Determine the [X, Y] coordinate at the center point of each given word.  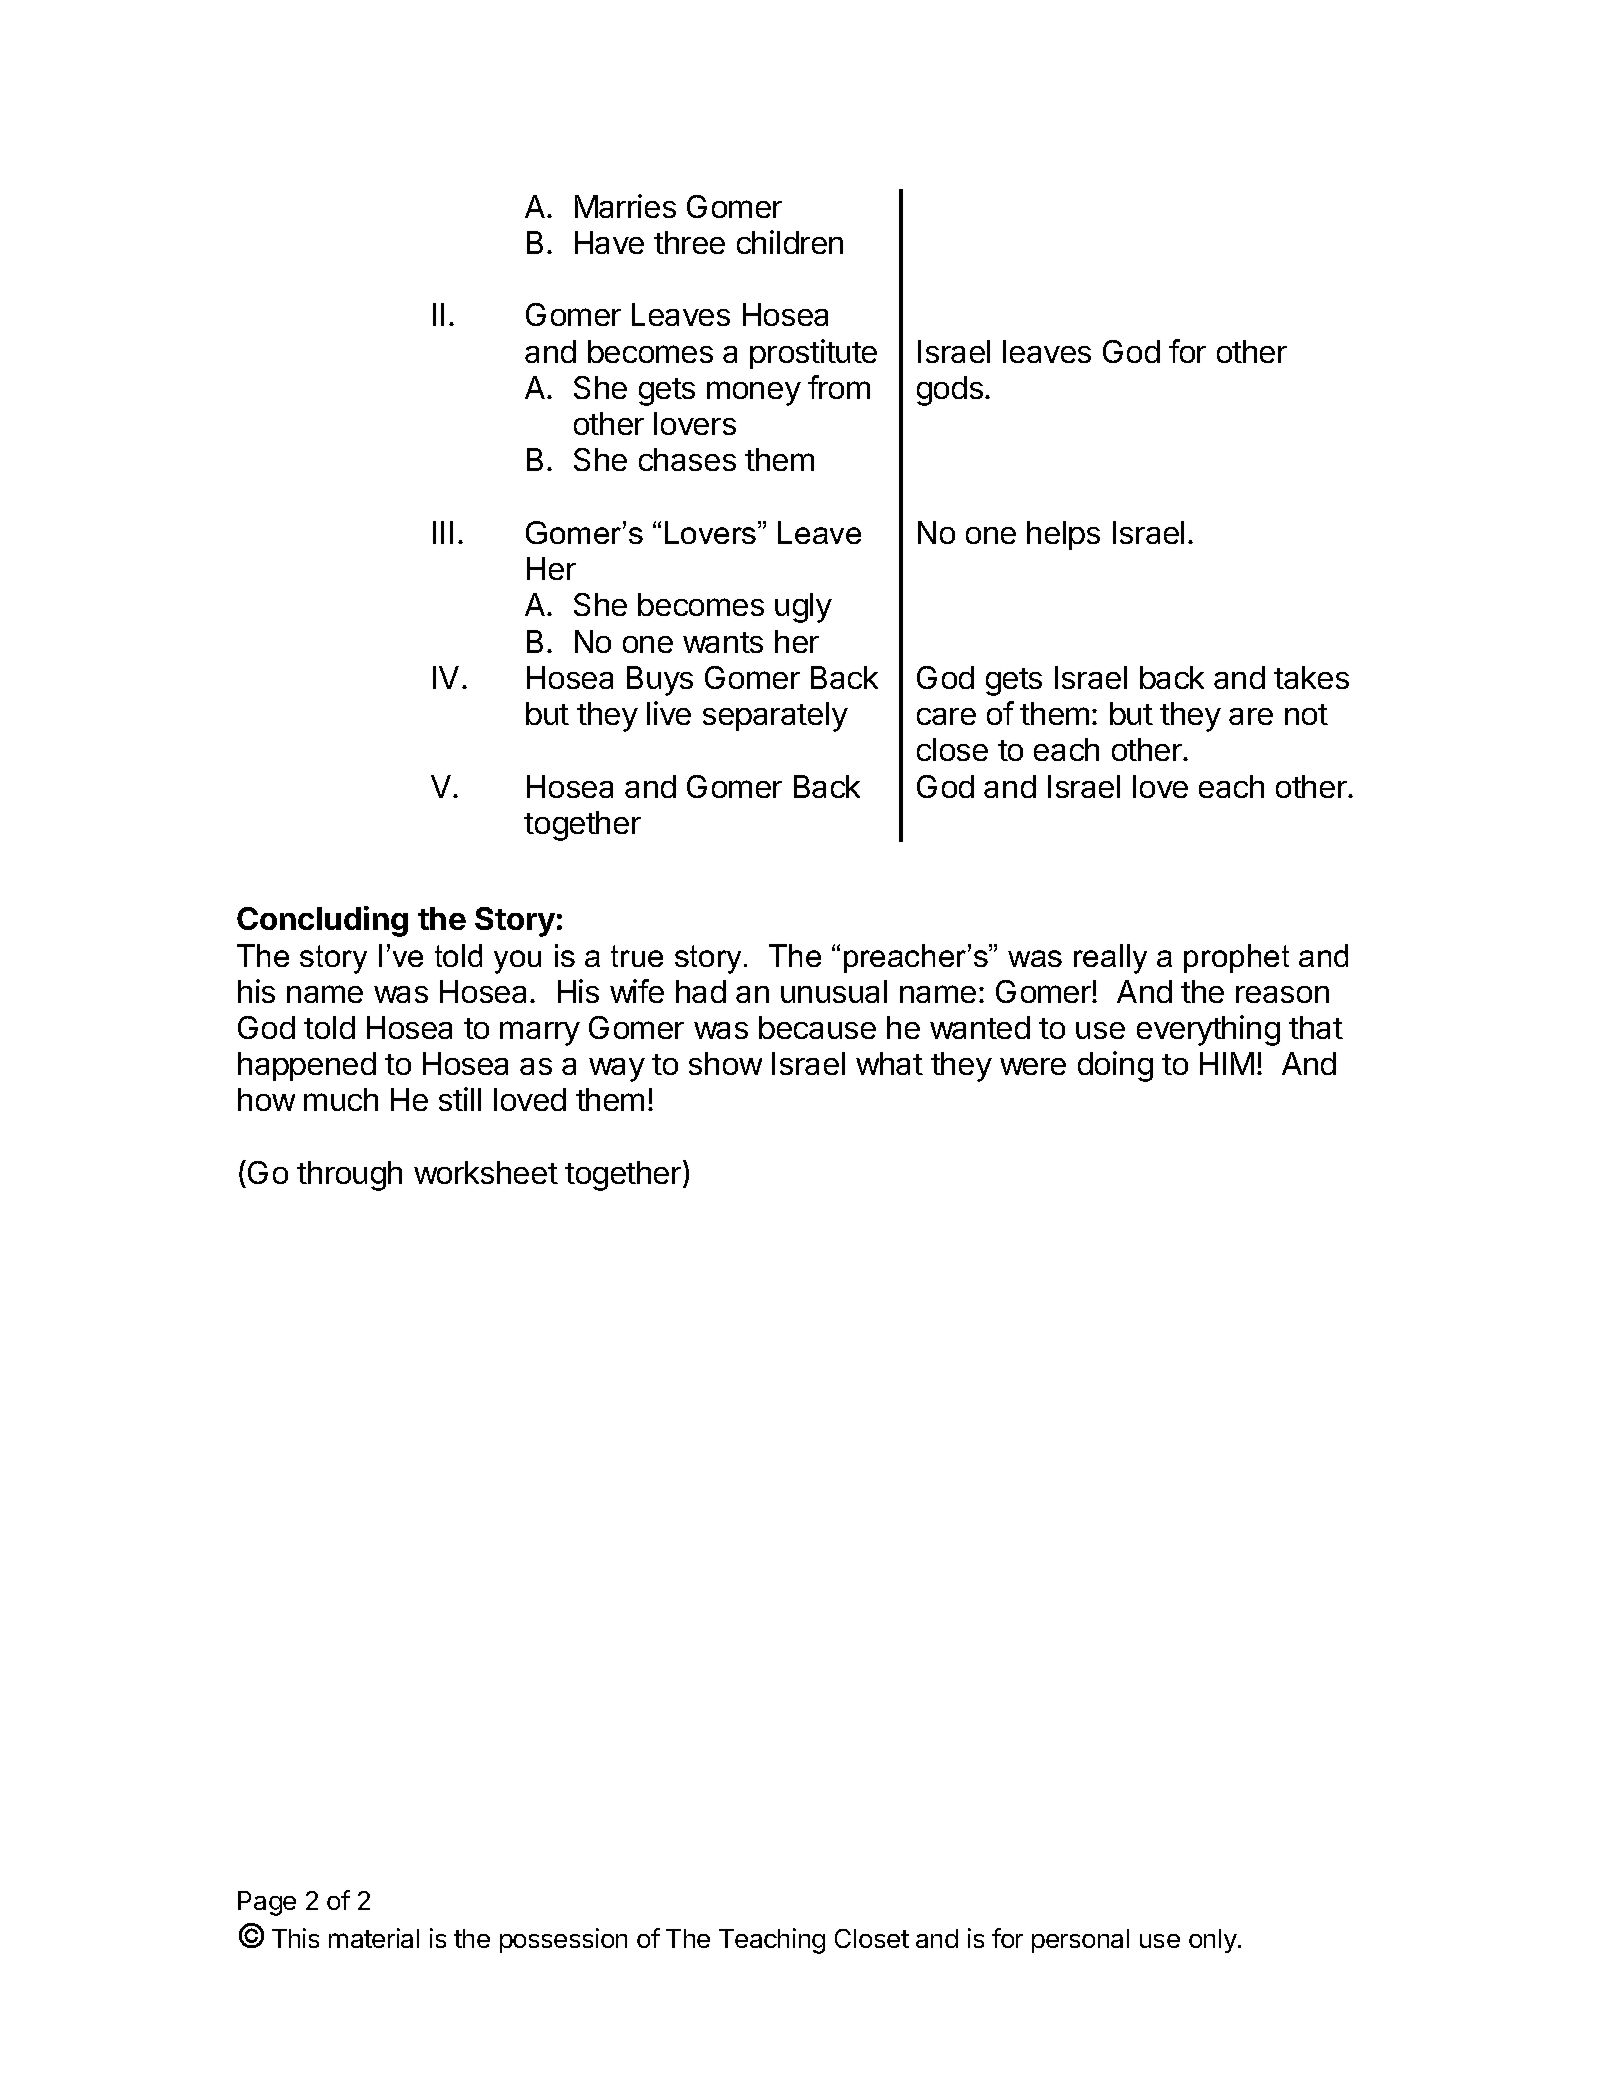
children [790, 242]
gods [950, 391]
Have [609, 242]
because [817, 1027]
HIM [1227, 1063]
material [374, 1938]
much [341, 1099]
